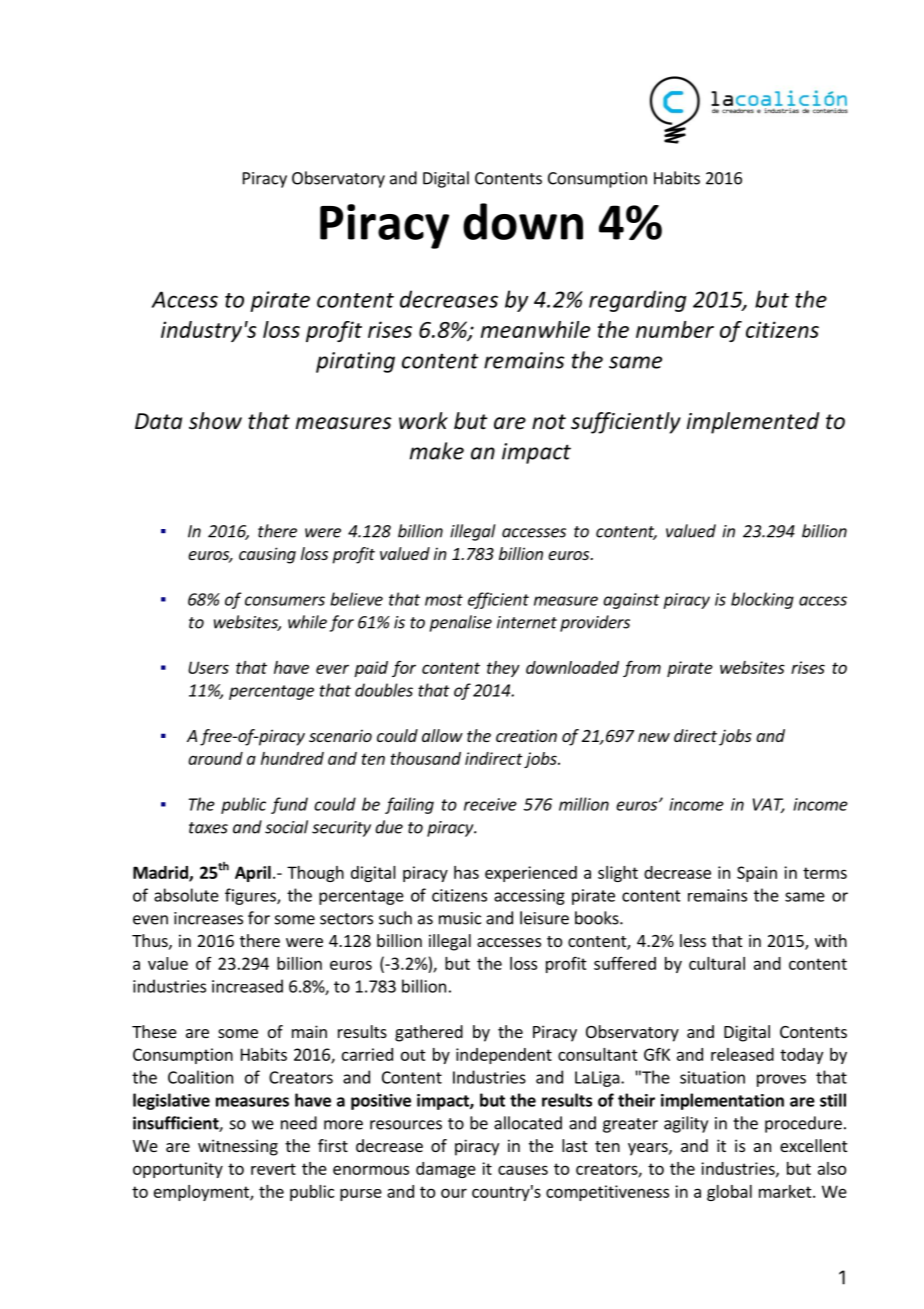 The image size is (924, 1309). What do you see at coordinates (355, 362) in the screenshot?
I see `pirating` at bounding box center [355, 362].
